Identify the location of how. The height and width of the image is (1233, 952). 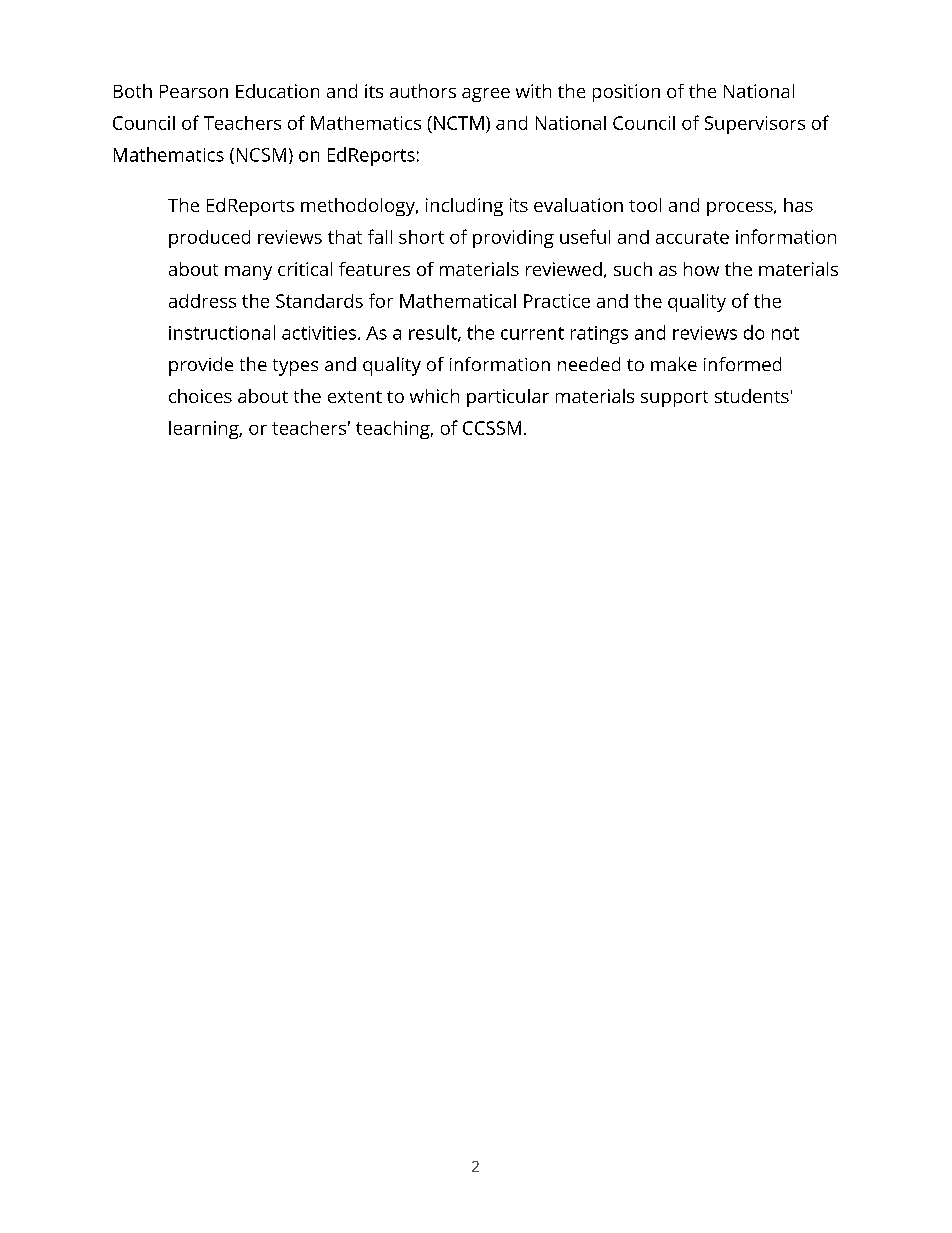
(701, 269).
